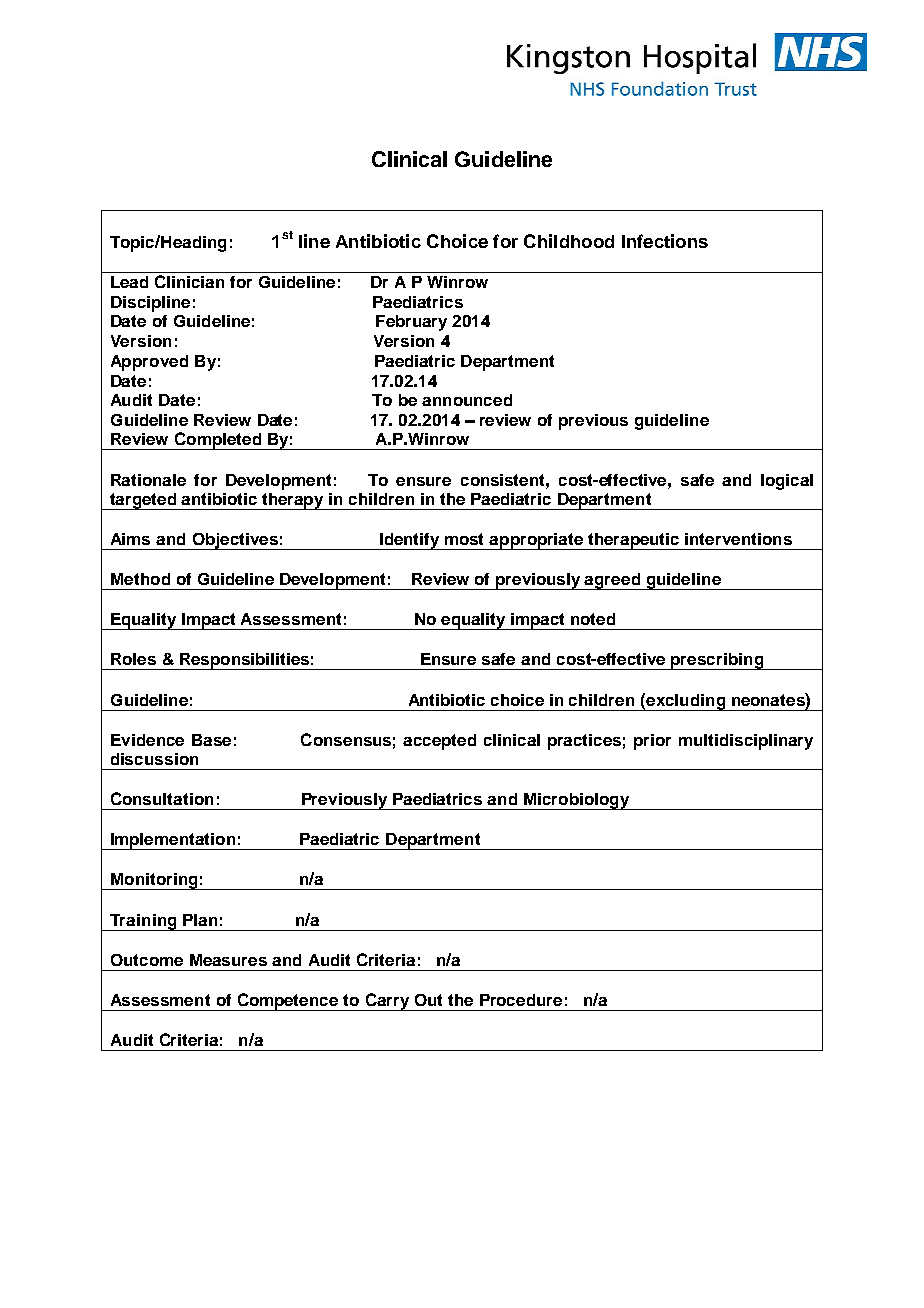 This screenshot has height=1308, width=924. What do you see at coordinates (738, 539) in the screenshot?
I see `interventions` at bounding box center [738, 539].
